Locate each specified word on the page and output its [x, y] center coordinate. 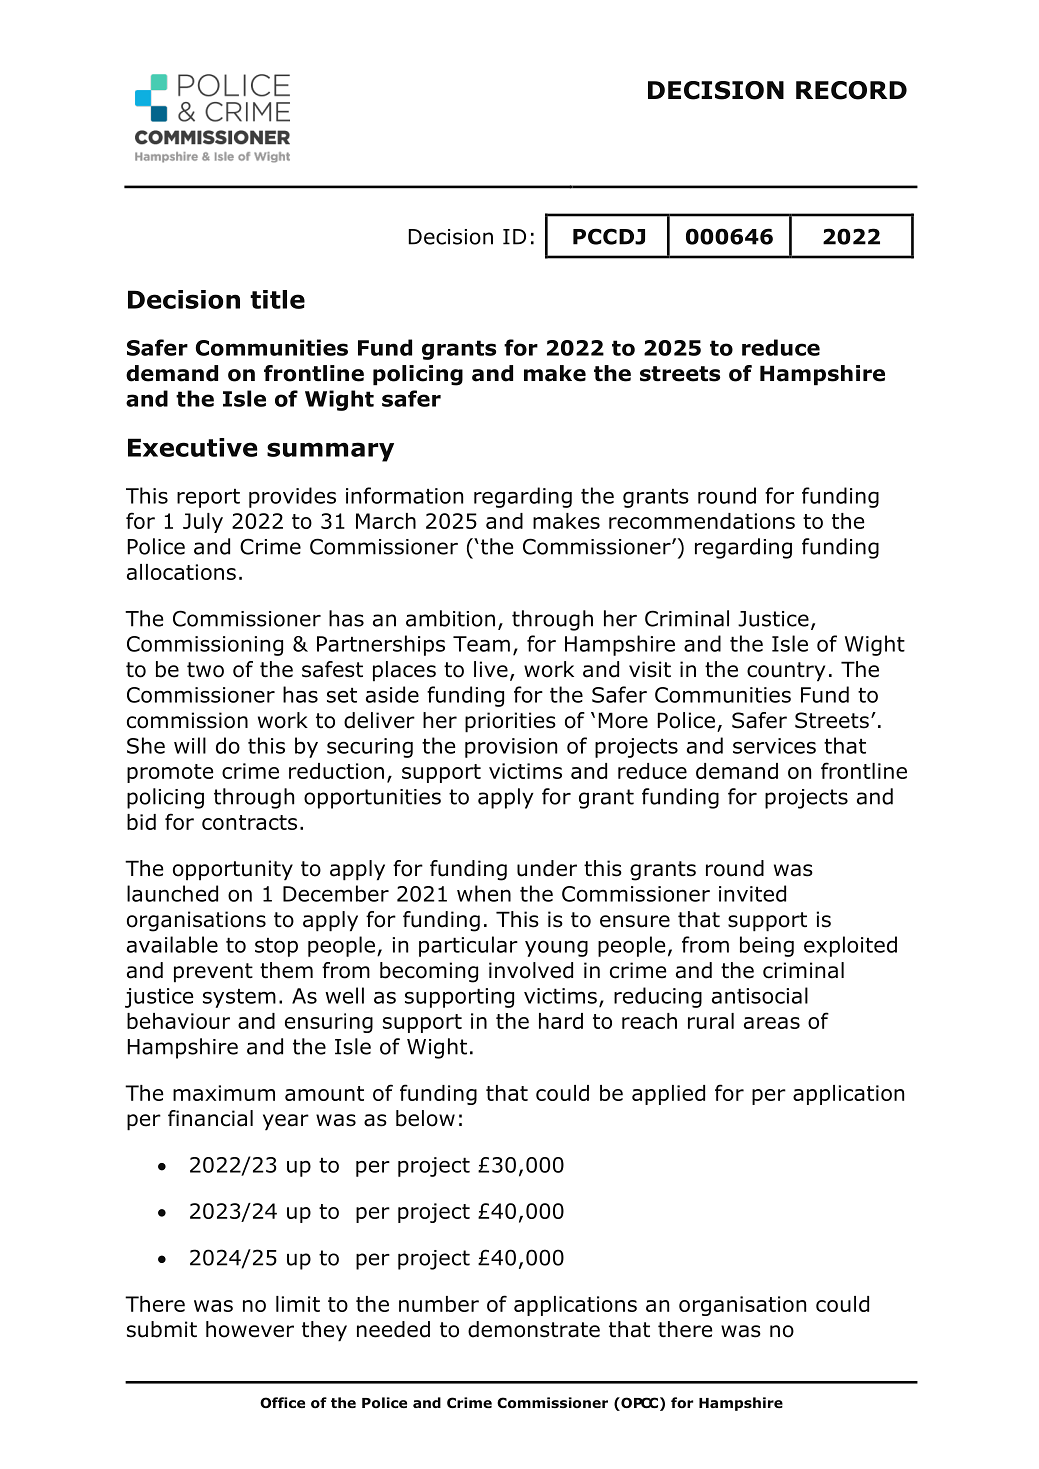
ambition [450, 618]
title [277, 299]
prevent [213, 973]
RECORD [851, 90]
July [203, 523]
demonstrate [534, 1329]
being [767, 946]
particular [468, 946]
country [786, 672]
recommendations [702, 521]
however [250, 1329]
